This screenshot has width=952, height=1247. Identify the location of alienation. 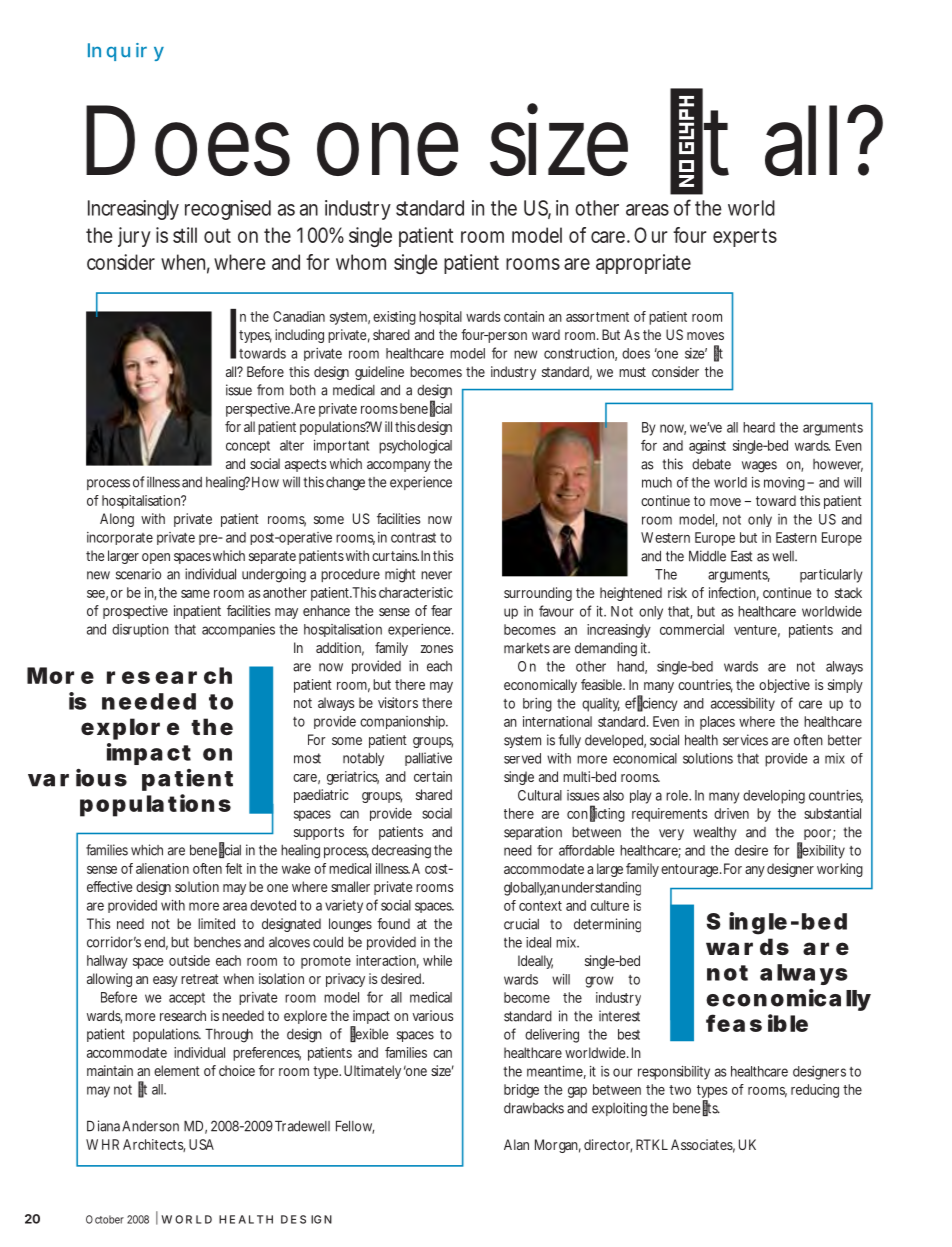
(162, 868).
